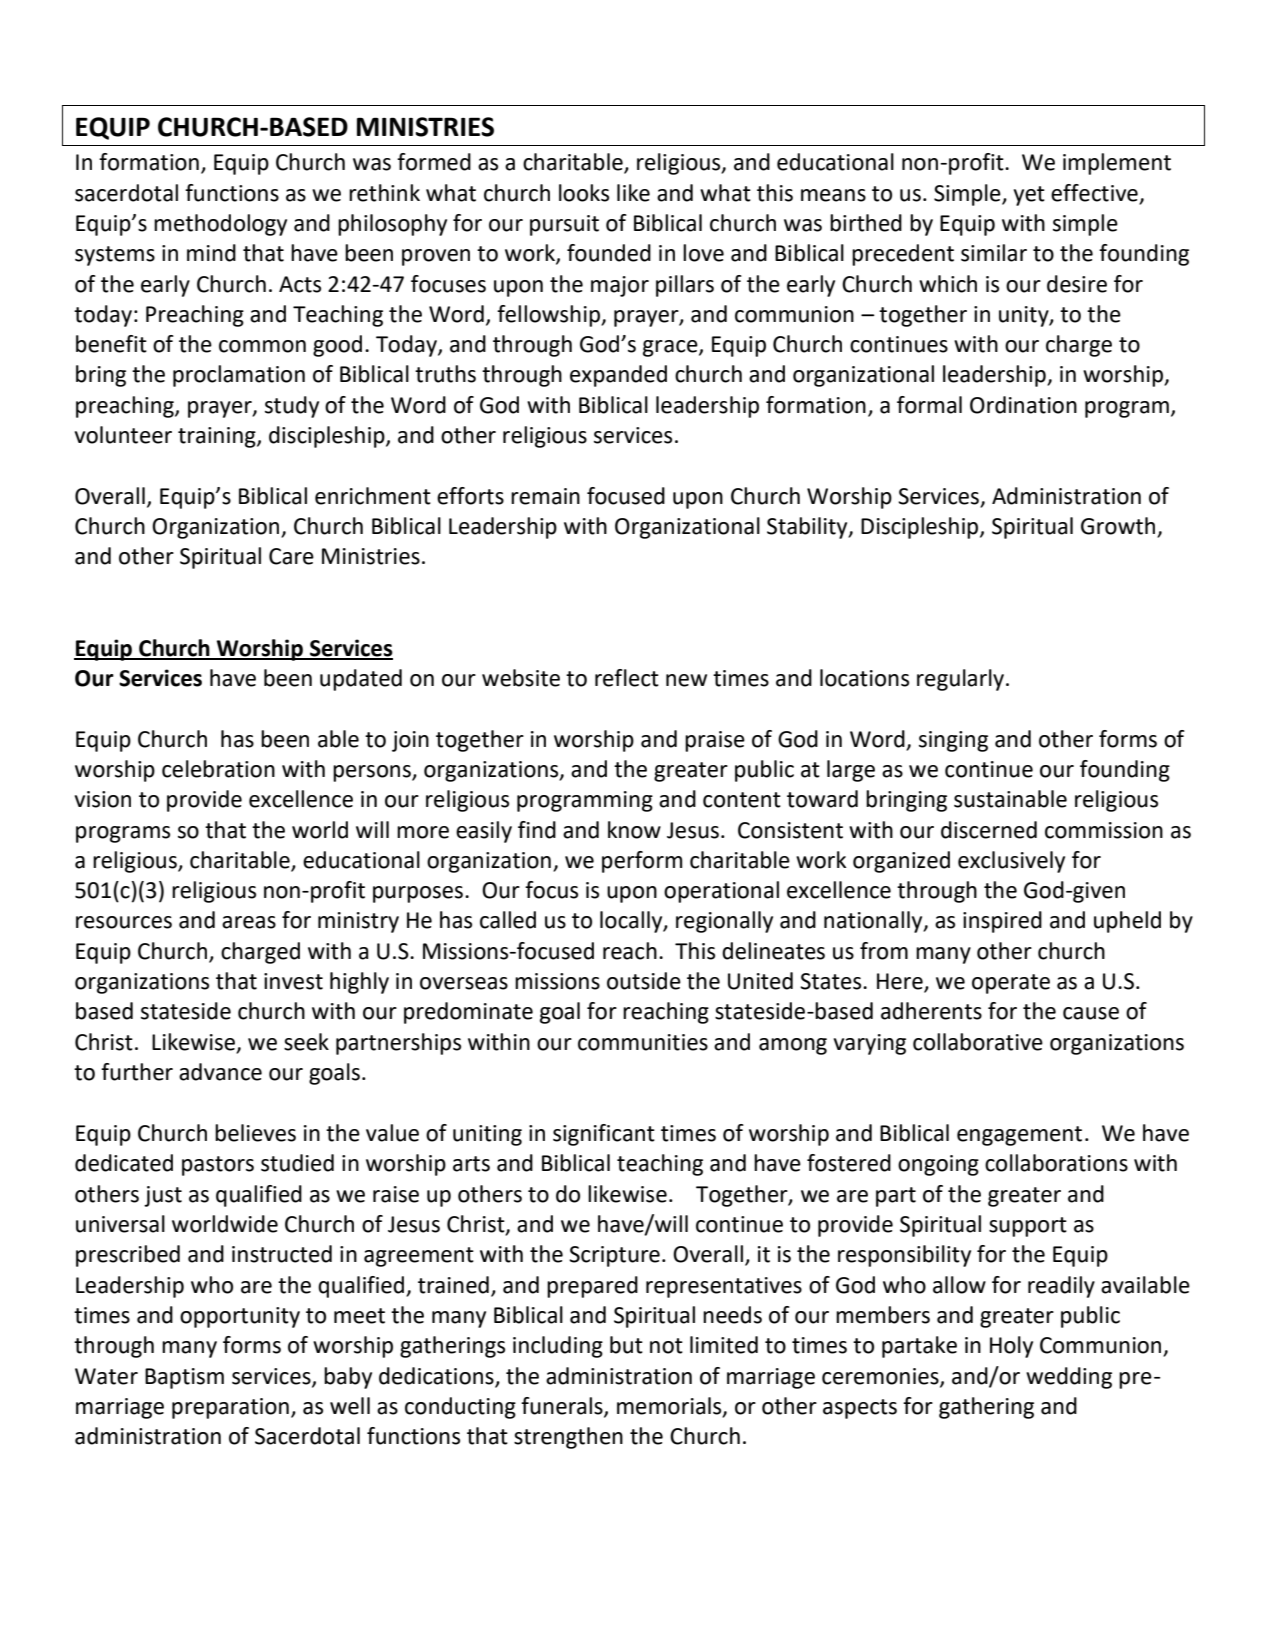 The width and height of the screenshot is (1267, 1640). I want to click on discerned, so click(989, 830).
